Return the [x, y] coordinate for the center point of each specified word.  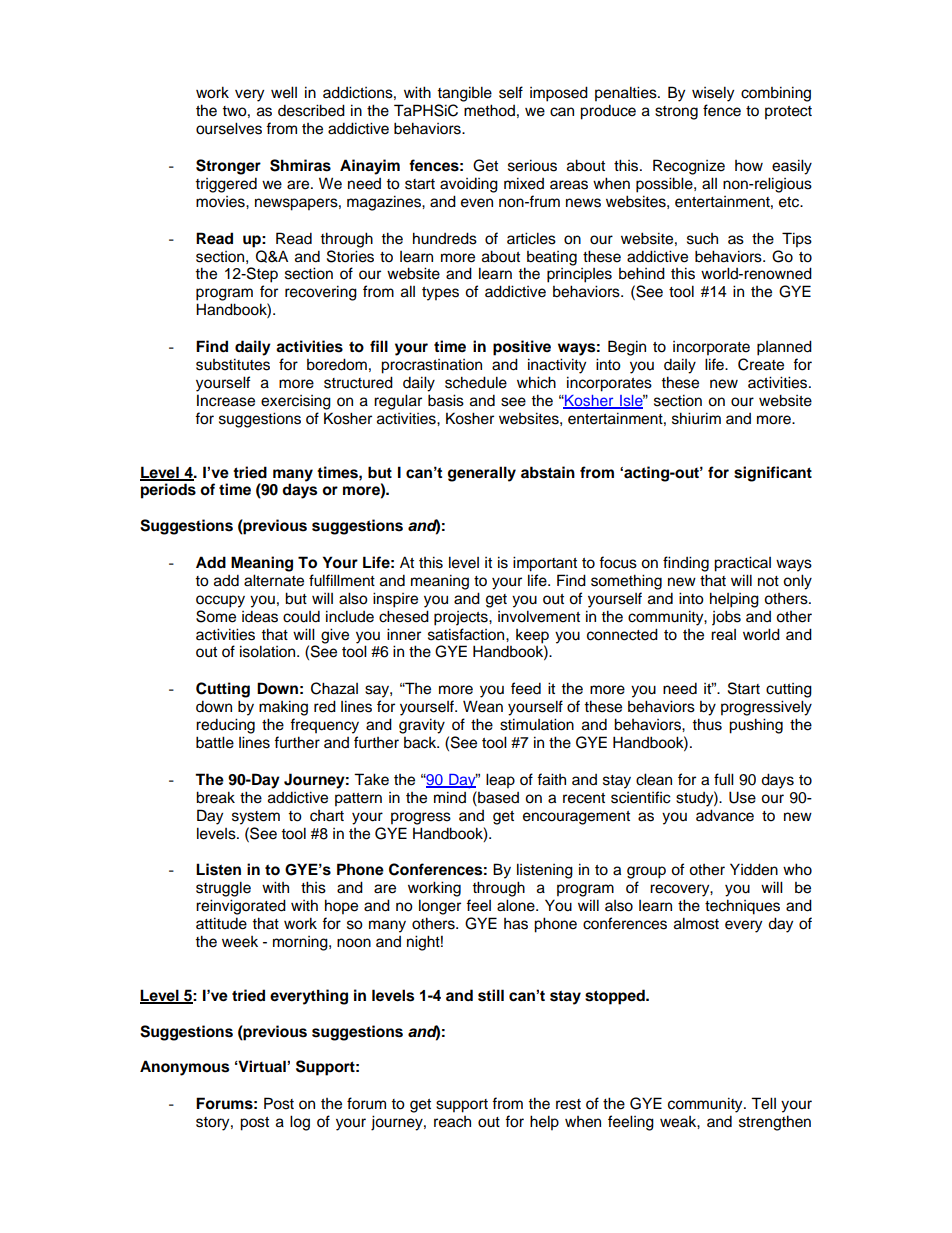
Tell [763, 1103]
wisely [713, 94]
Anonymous [184, 1068]
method [489, 110]
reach [452, 1122]
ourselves [229, 128]
